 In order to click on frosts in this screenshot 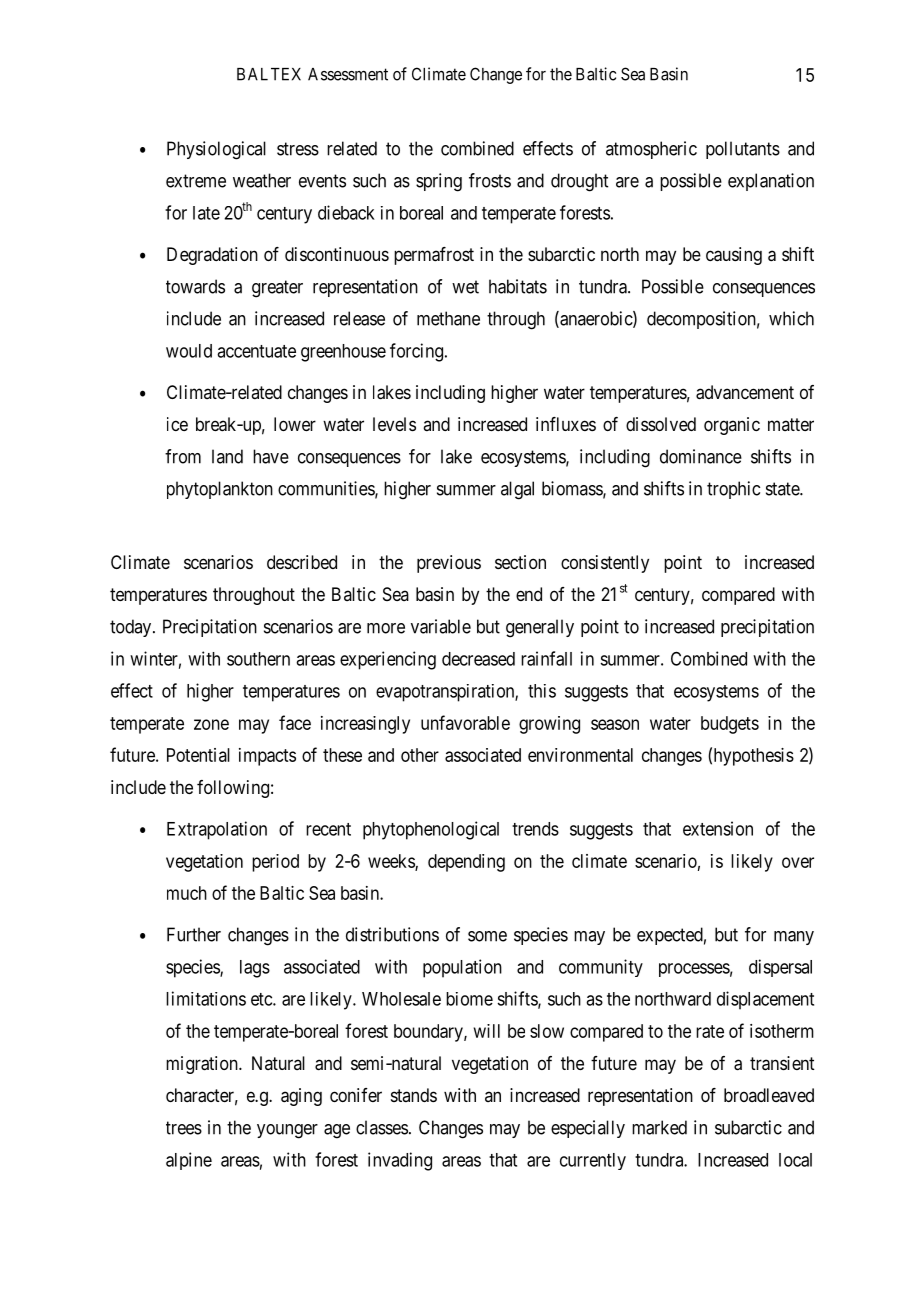, I will do `click(490, 180)`.
